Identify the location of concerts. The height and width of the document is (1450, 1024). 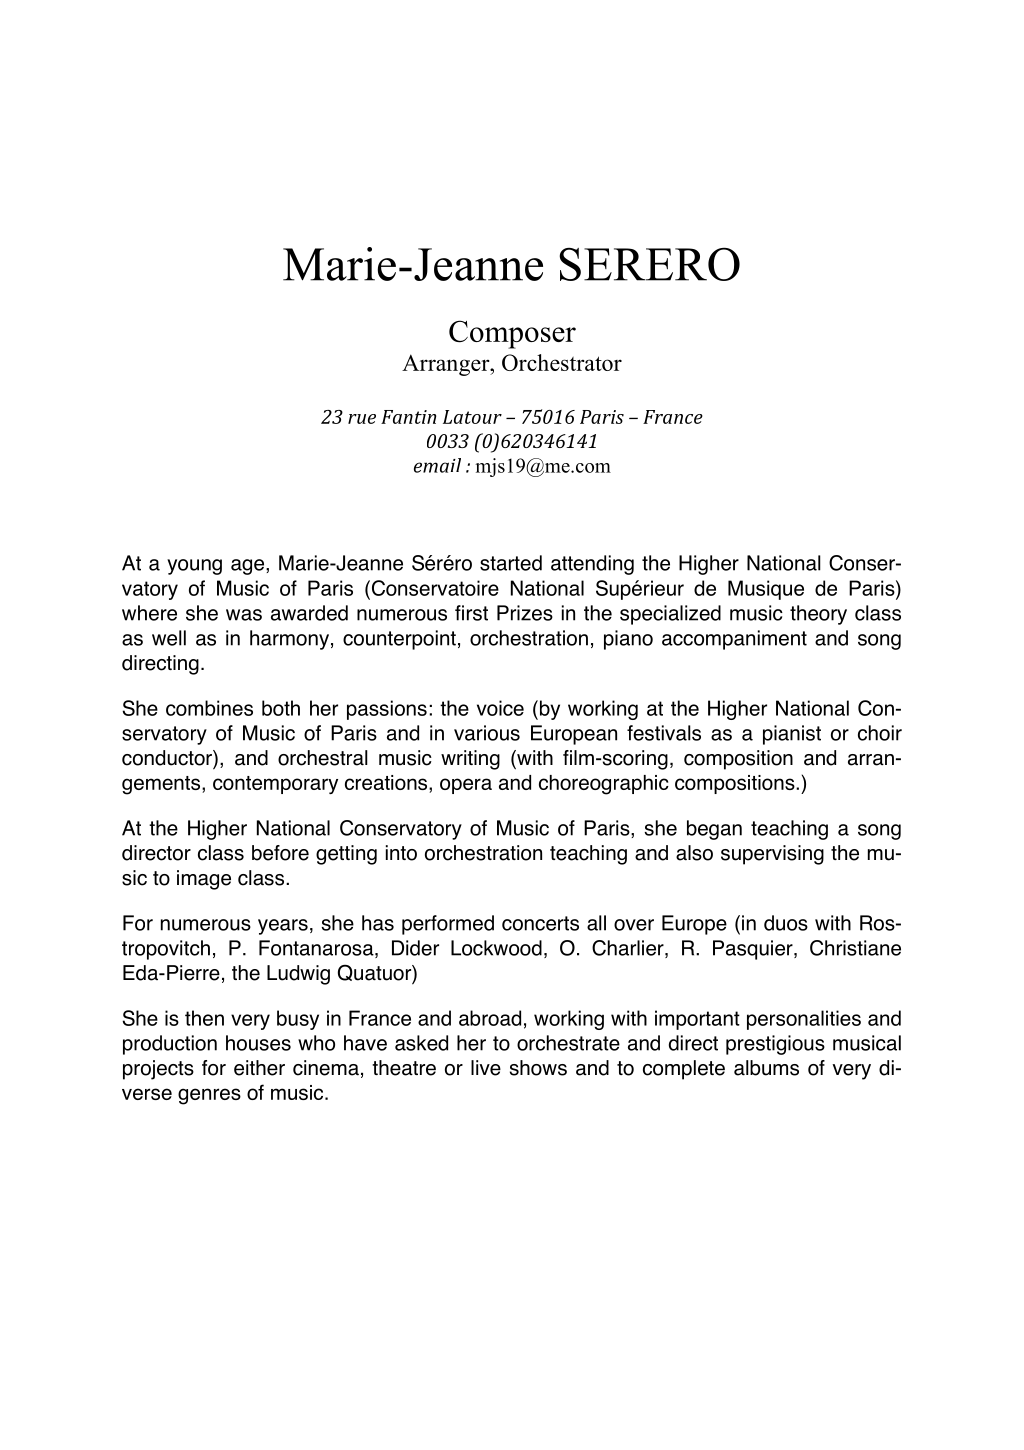
(540, 923).
